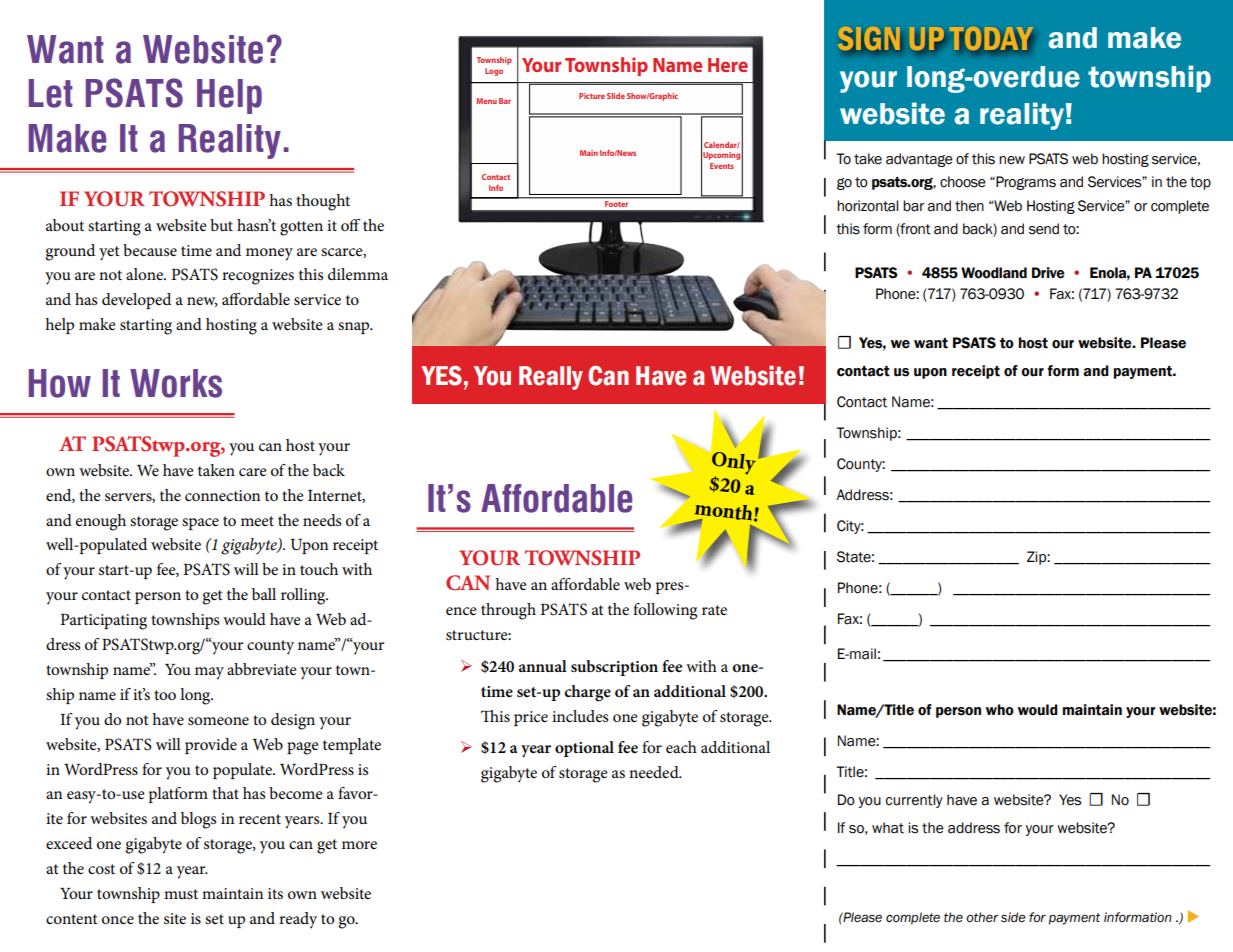 This screenshot has height=952, width=1233. What do you see at coordinates (1000, 710) in the screenshot?
I see `who` at bounding box center [1000, 710].
